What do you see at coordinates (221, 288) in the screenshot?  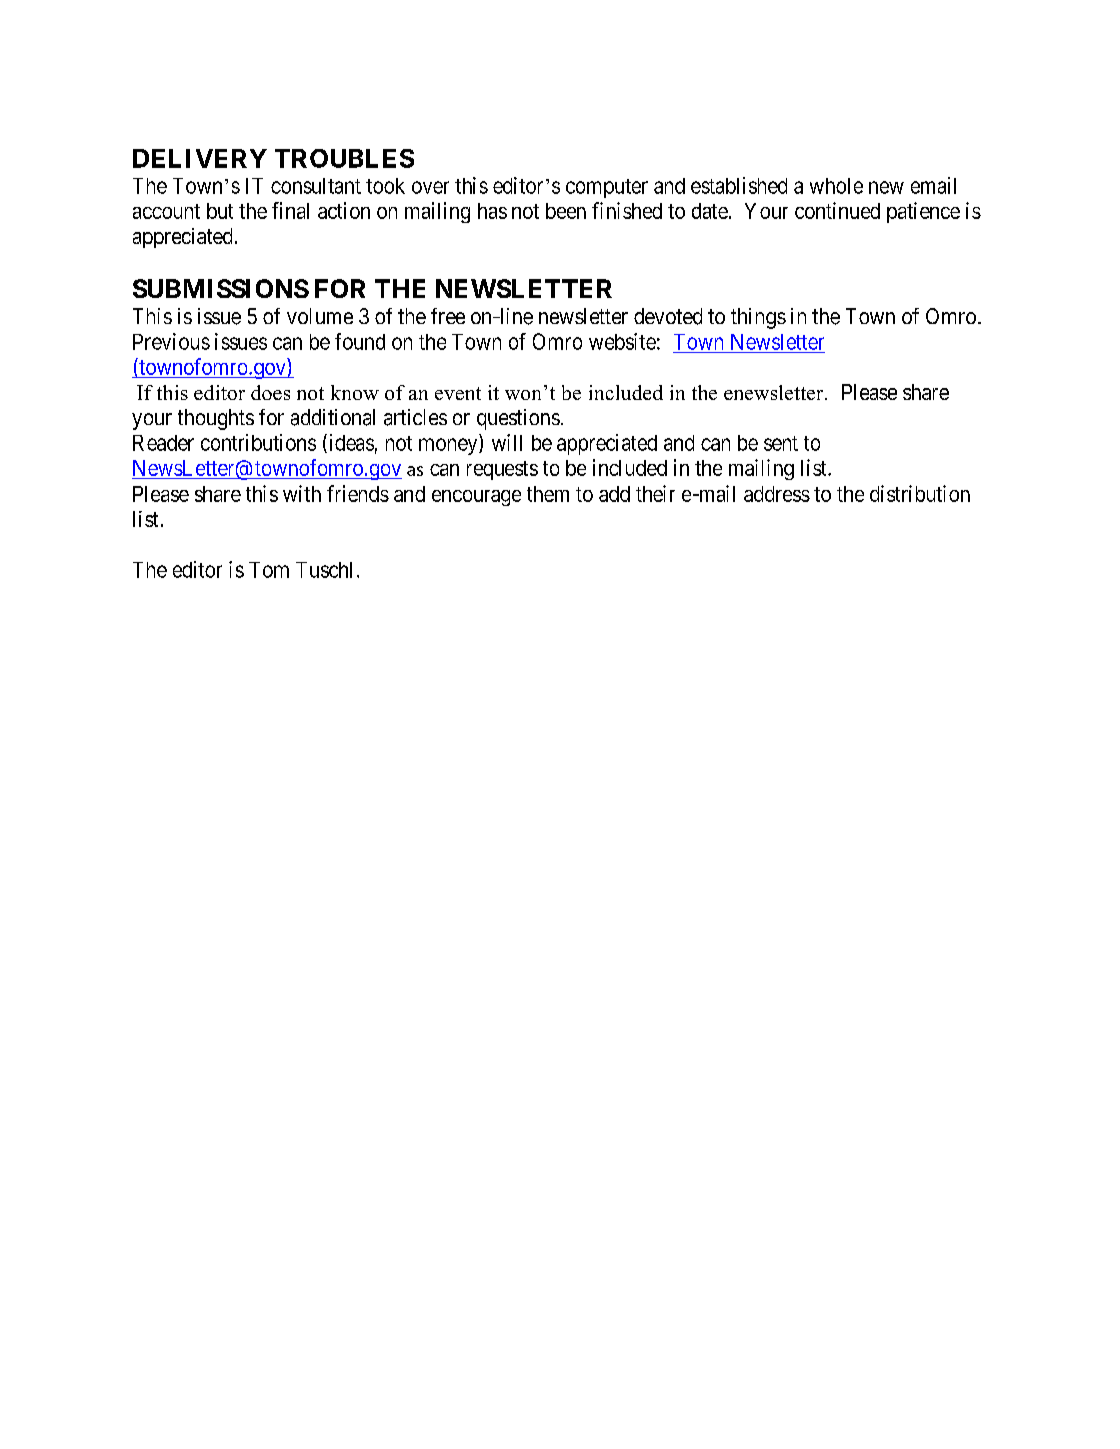 I see `SUBMISSIONS` at bounding box center [221, 288].
